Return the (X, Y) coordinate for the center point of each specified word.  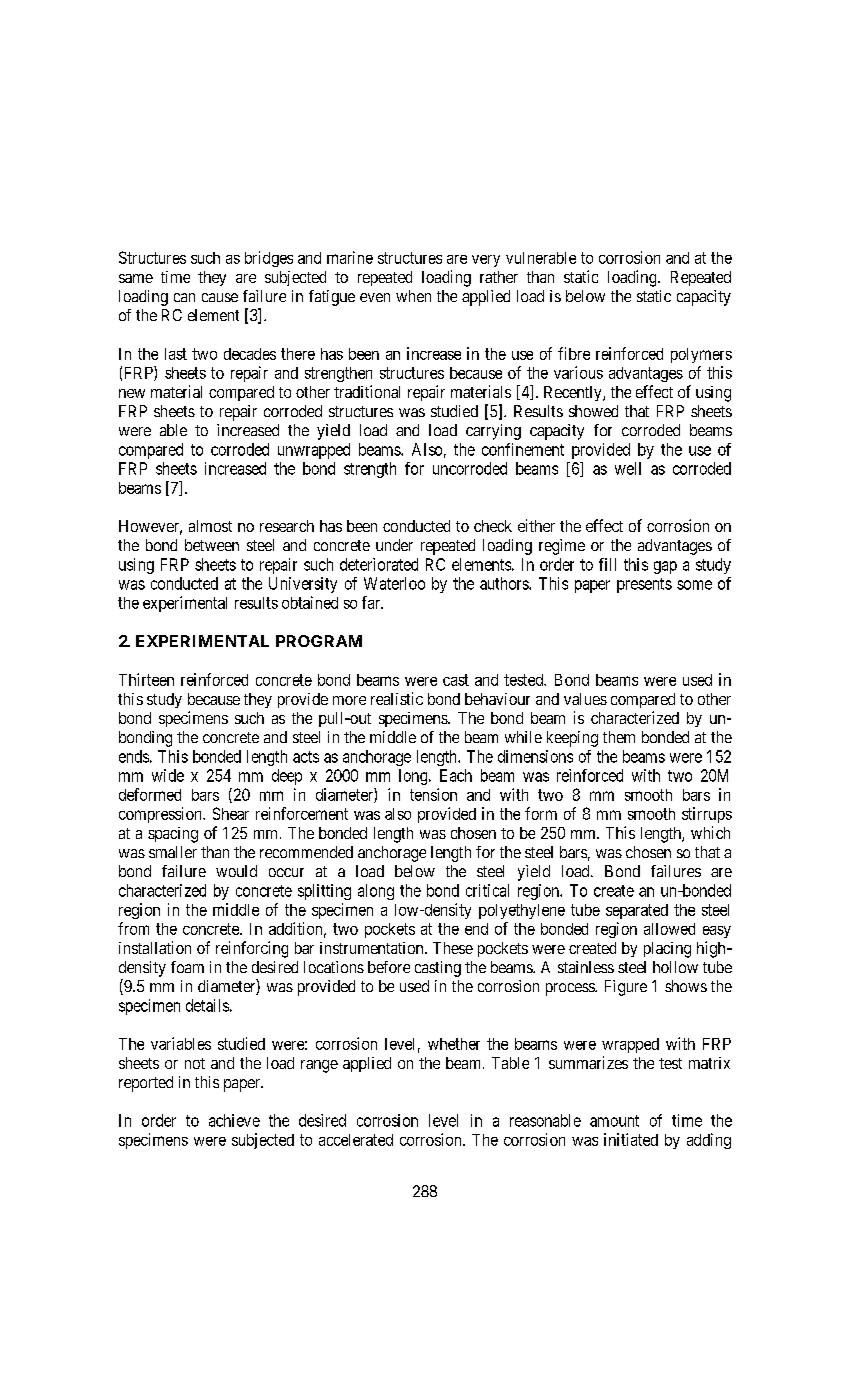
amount (614, 1121)
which (710, 832)
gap (665, 567)
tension (433, 794)
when (413, 296)
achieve (234, 1120)
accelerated (356, 1140)
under (394, 545)
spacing (173, 835)
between (212, 545)
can (184, 297)
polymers (701, 355)
